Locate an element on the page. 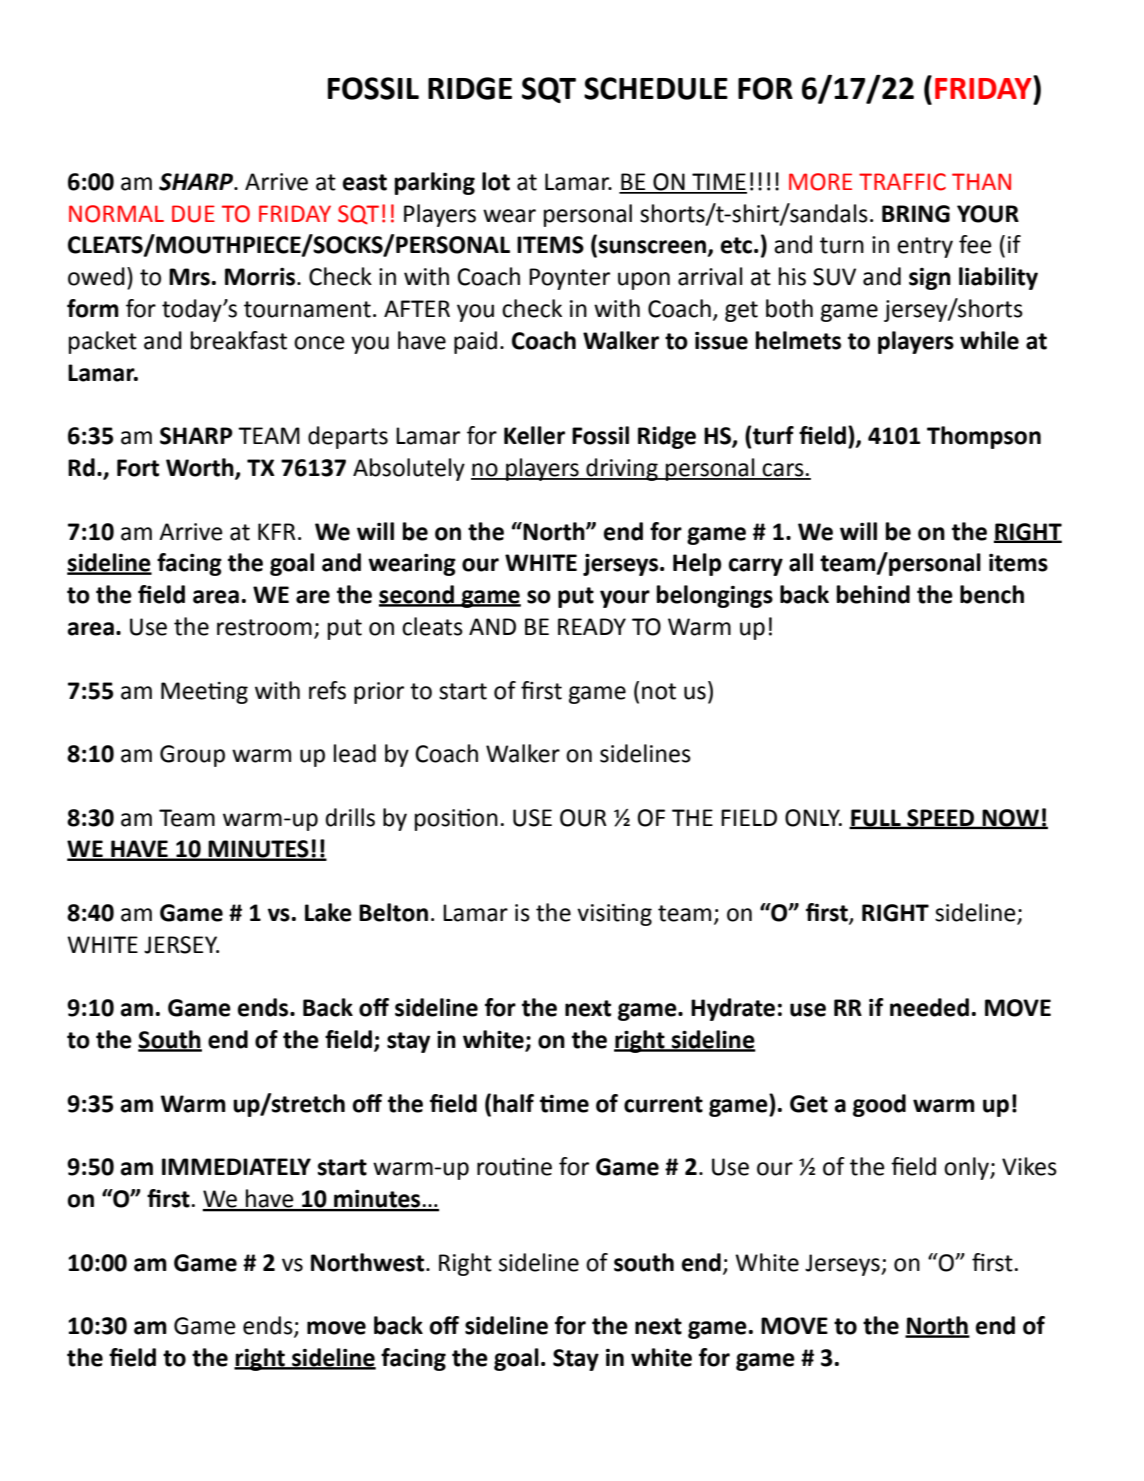  lot is located at coordinates (496, 181).
